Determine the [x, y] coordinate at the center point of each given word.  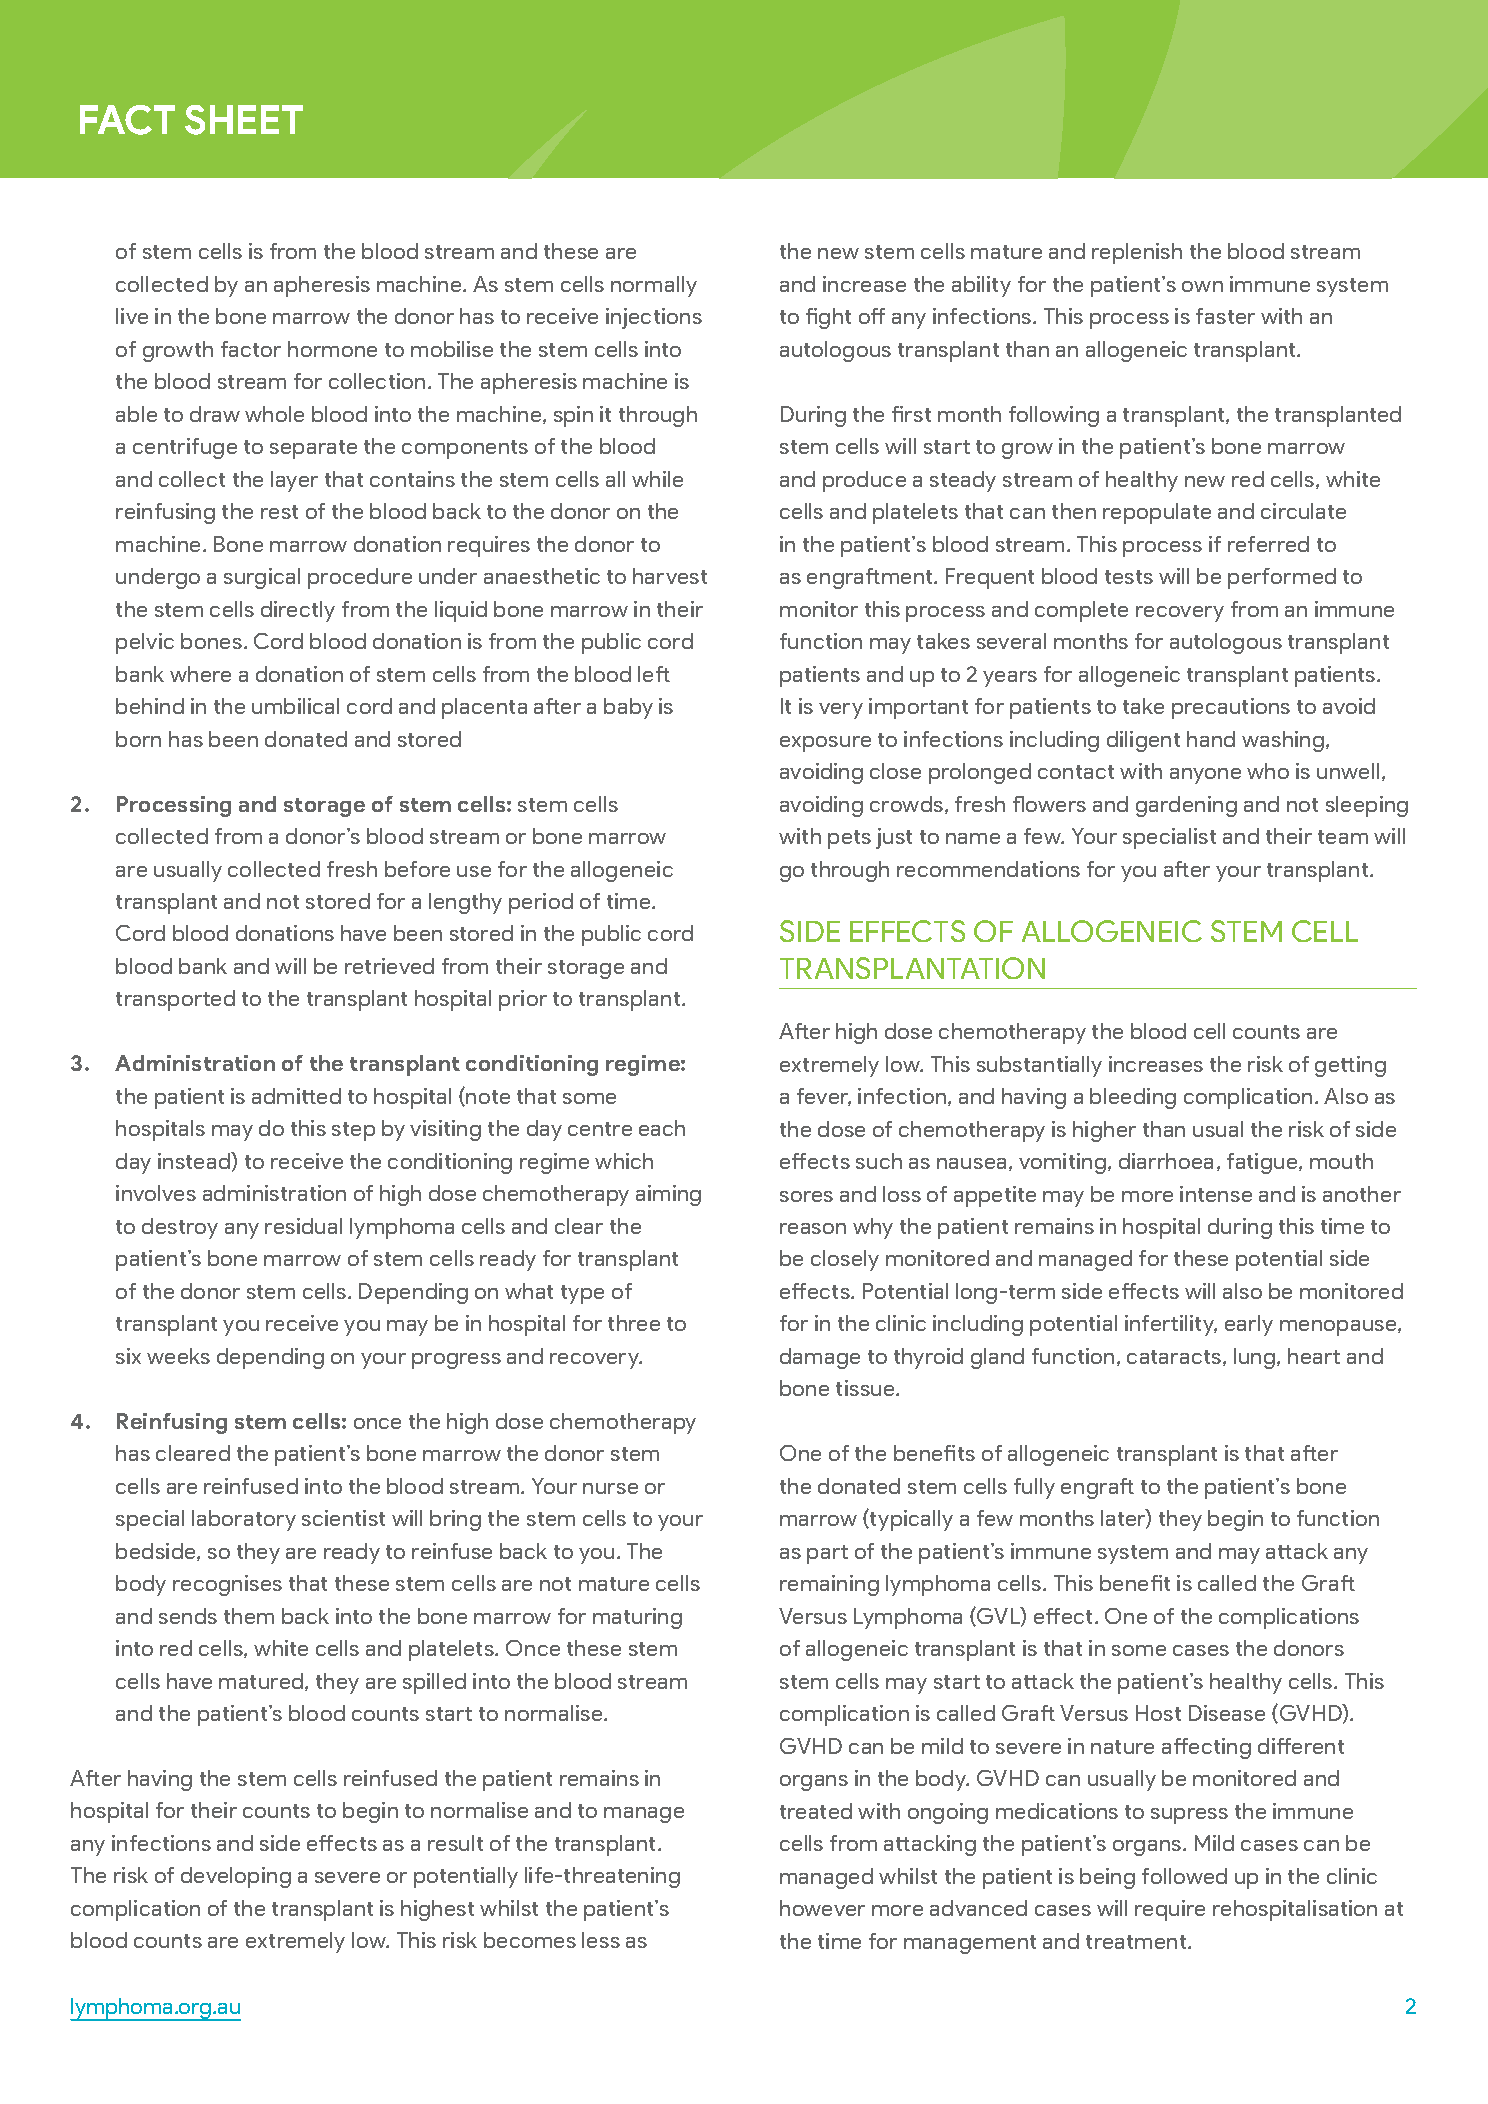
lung [1256, 1358]
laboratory [244, 1520]
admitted [296, 1096]
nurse [610, 1488]
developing [236, 1877]
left [654, 674]
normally [654, 286]
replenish [1137, 253]
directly [298, 611]
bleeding [1133, 1098]
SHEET [244, 120]
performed [1282, 578]
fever [824, 1097]
